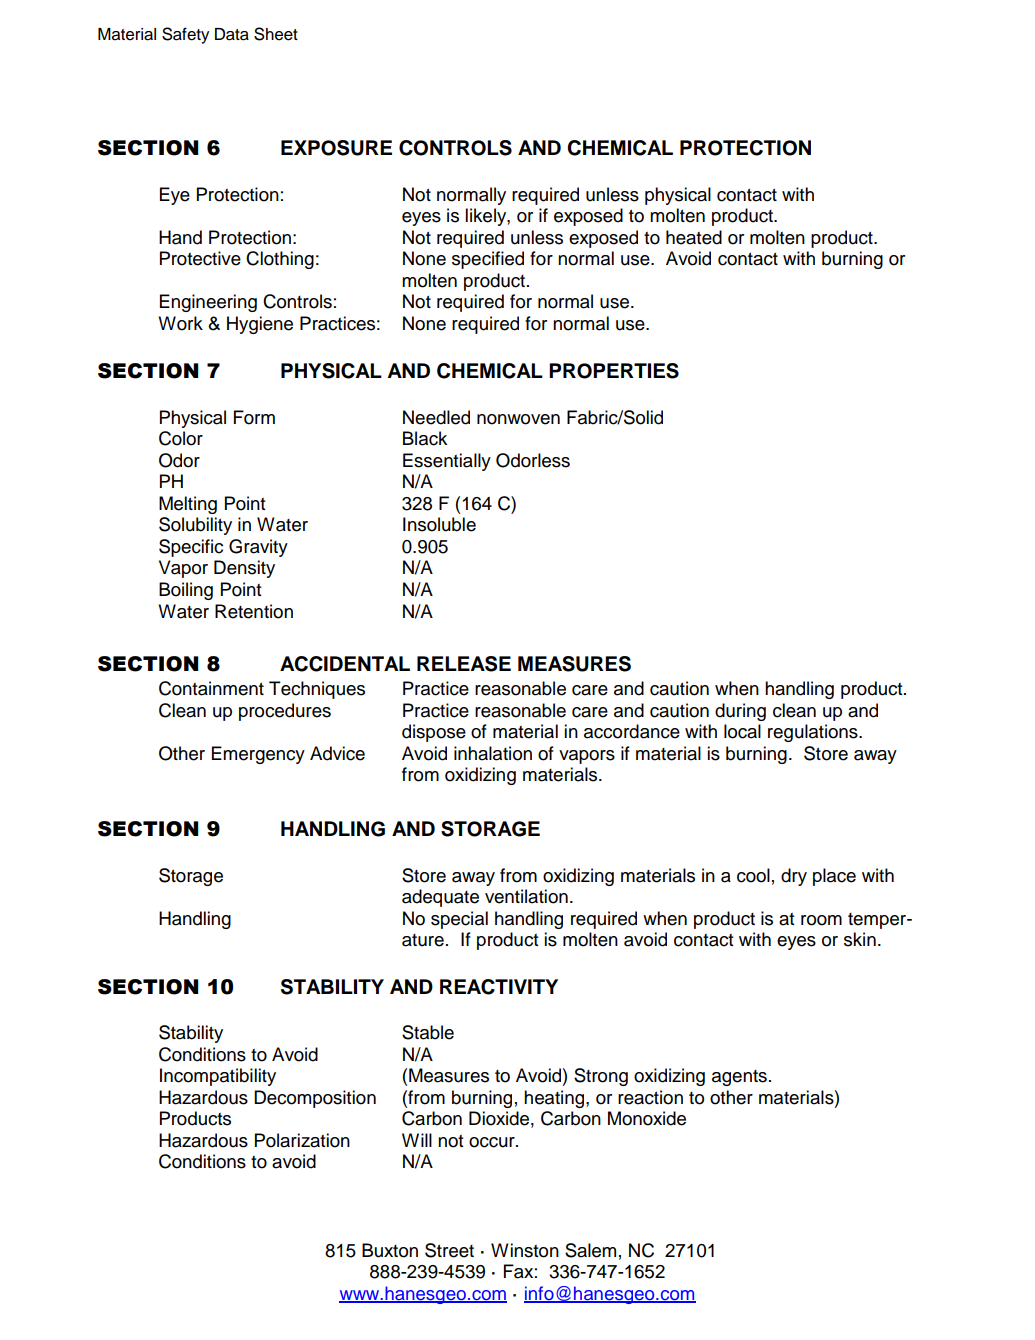 Image resolution: width=1035 pixels, height=1340 pixels. Describe the element at coordinates (336, 148) in the screenshot. I see `EXPOSURE` at that location.
